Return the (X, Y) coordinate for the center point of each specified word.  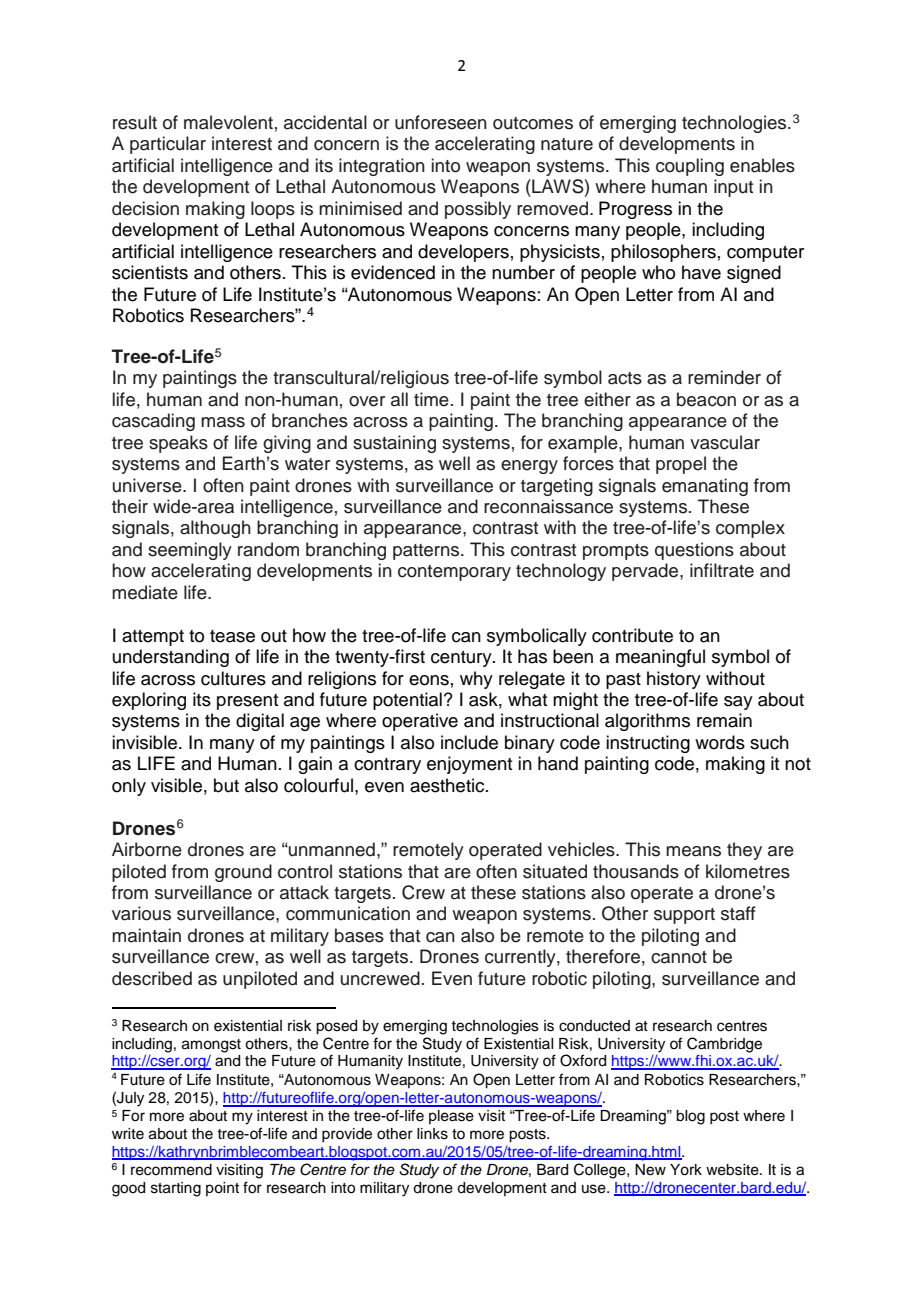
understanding (171, 658)
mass (223, 422)
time (431, 399)
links (432, 1134)
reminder (724, 377)
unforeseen (441, 122)
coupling (690, 167)
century (462, 659)
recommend (171, 1170)
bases (359, 935)
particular (168, 145)
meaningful (660, 658)
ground (243, 873)
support (684, 916)
